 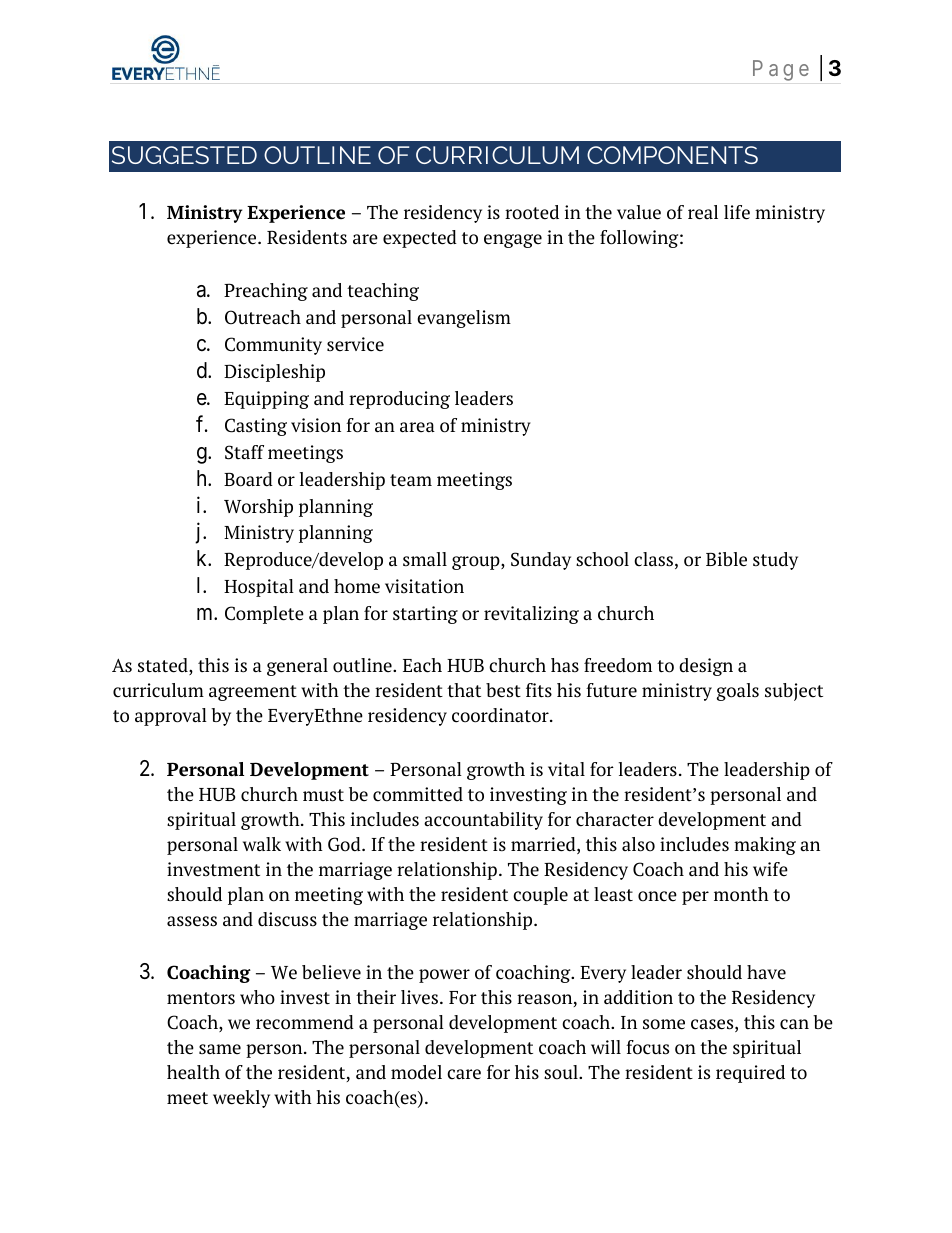 What do you see at coordinates (703, 212) in the screenshot?
I see `real` at bounding box center [703, 212].
